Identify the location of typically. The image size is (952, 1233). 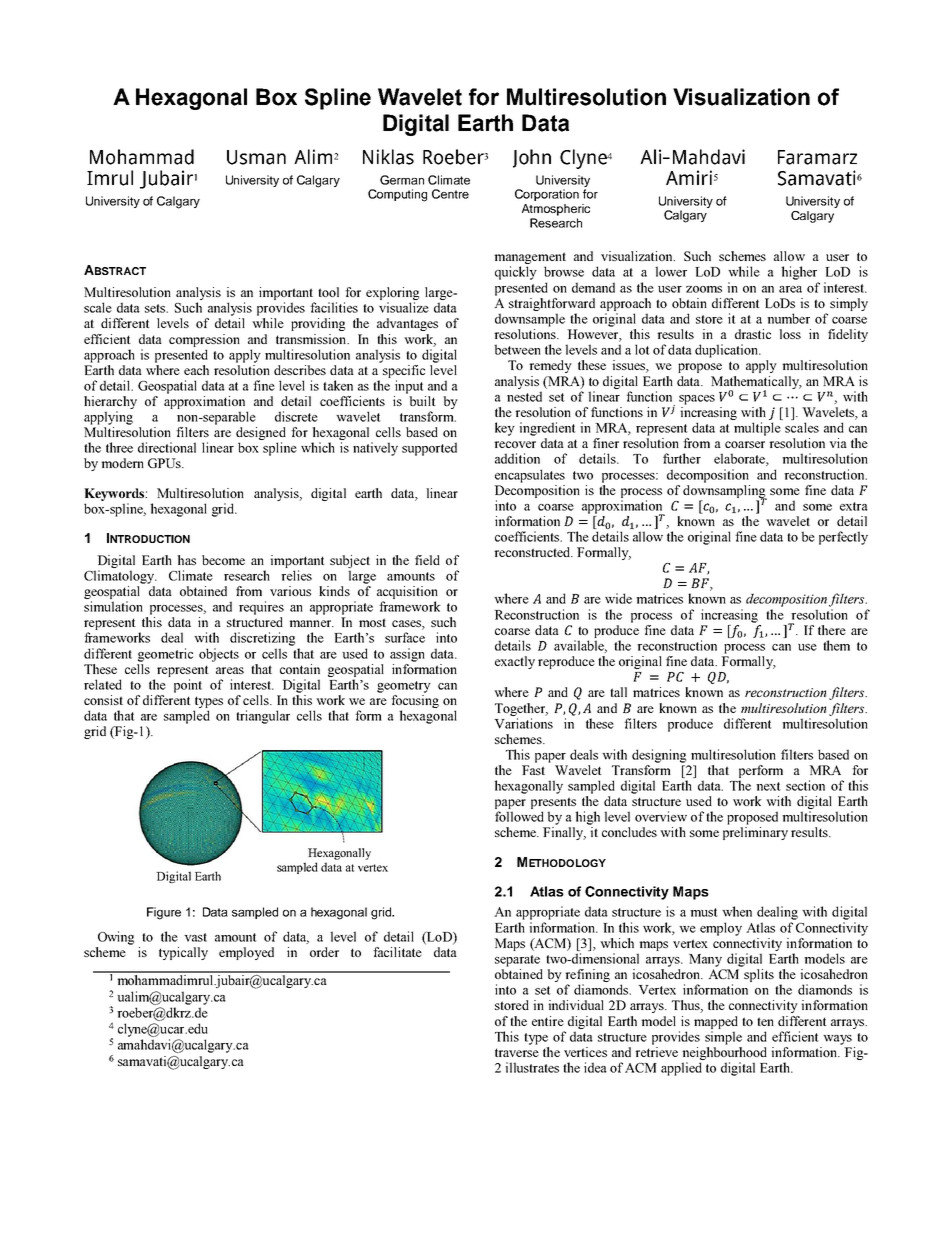
(183, 953).
